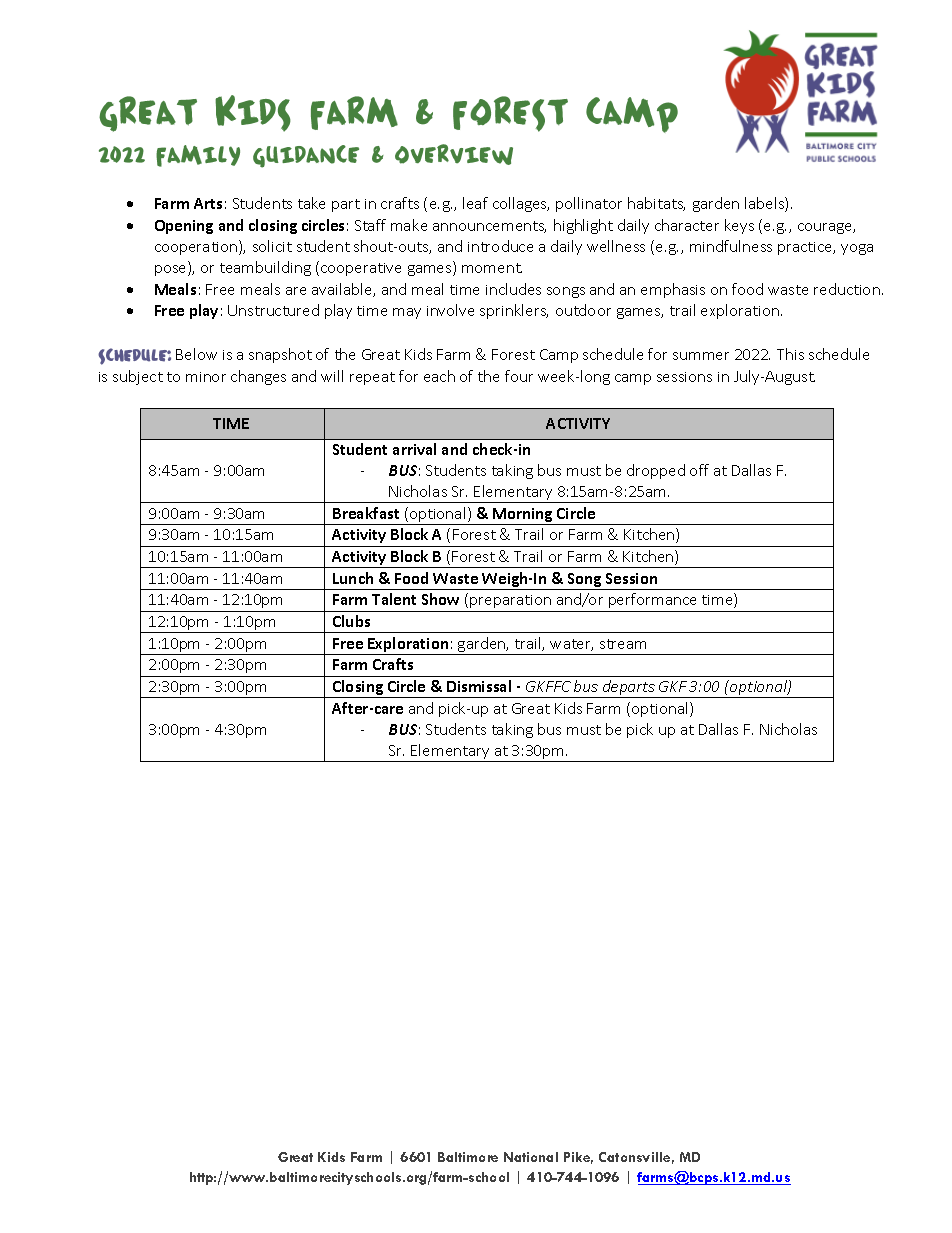  I want to click on Clubs, so click(351, 621).
